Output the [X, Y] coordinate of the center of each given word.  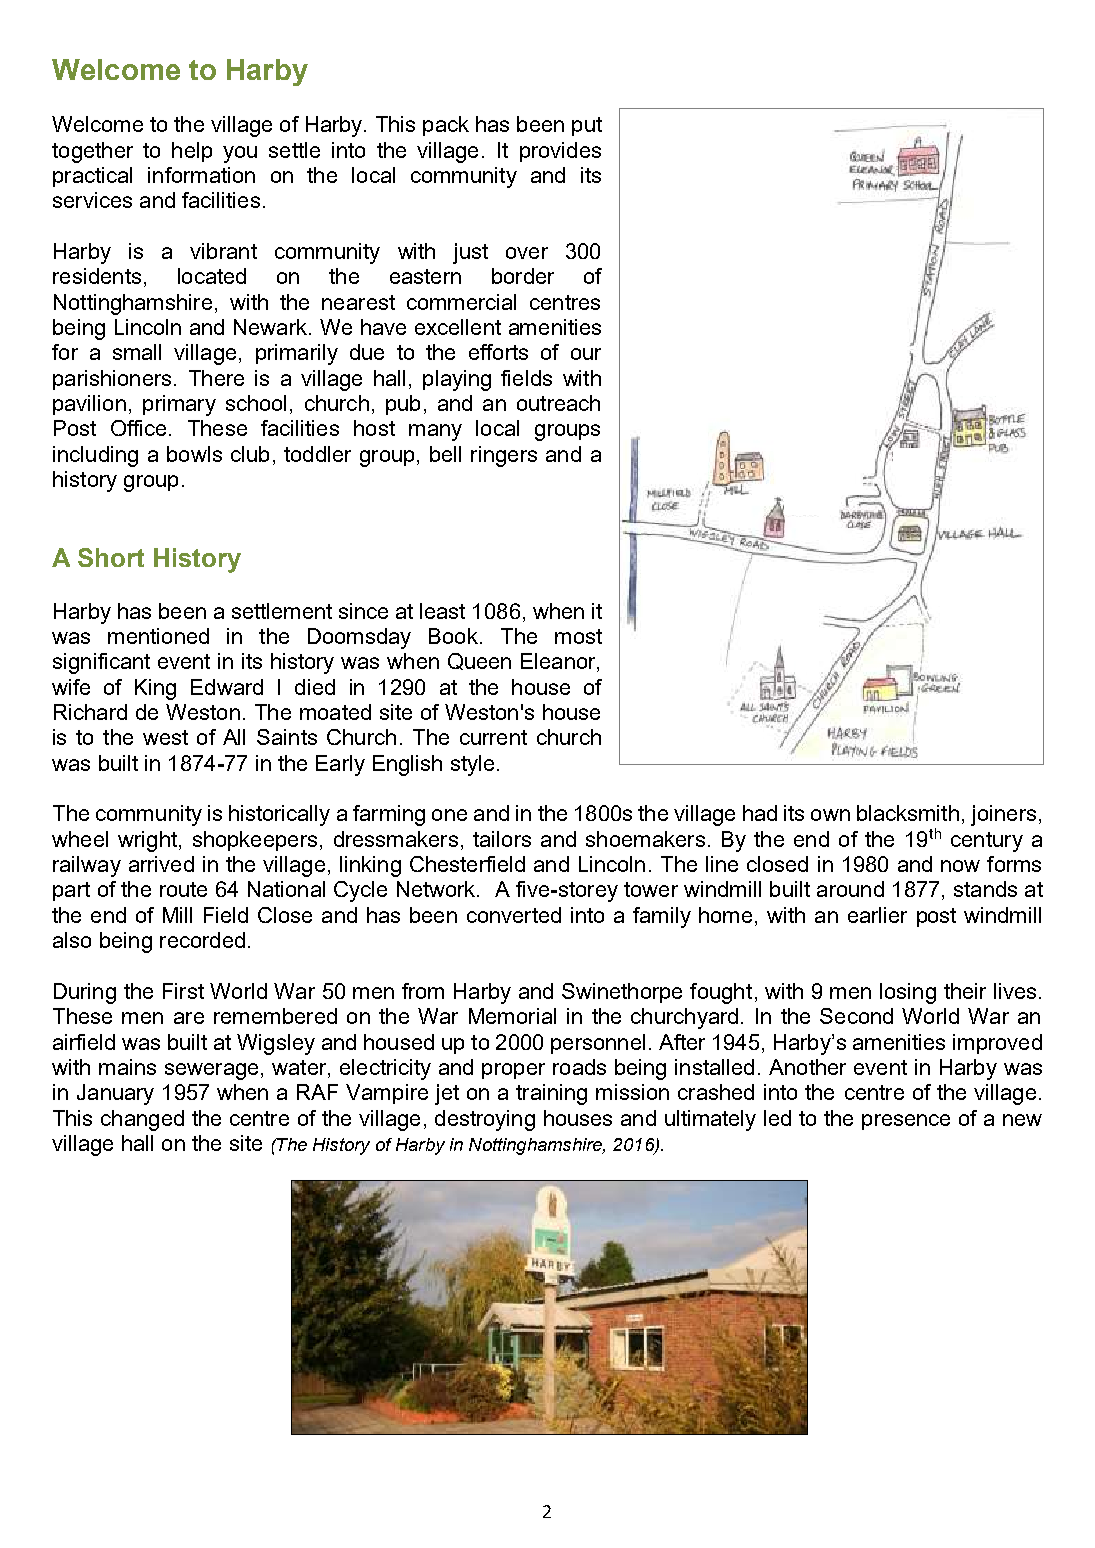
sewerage [211, 1071]
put [587, 126]
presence [906, 1122]
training [551, 1094]
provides [560, 152]
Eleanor [559, 662]
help [192, 152]
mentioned [158, 636]
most [578, 636]
